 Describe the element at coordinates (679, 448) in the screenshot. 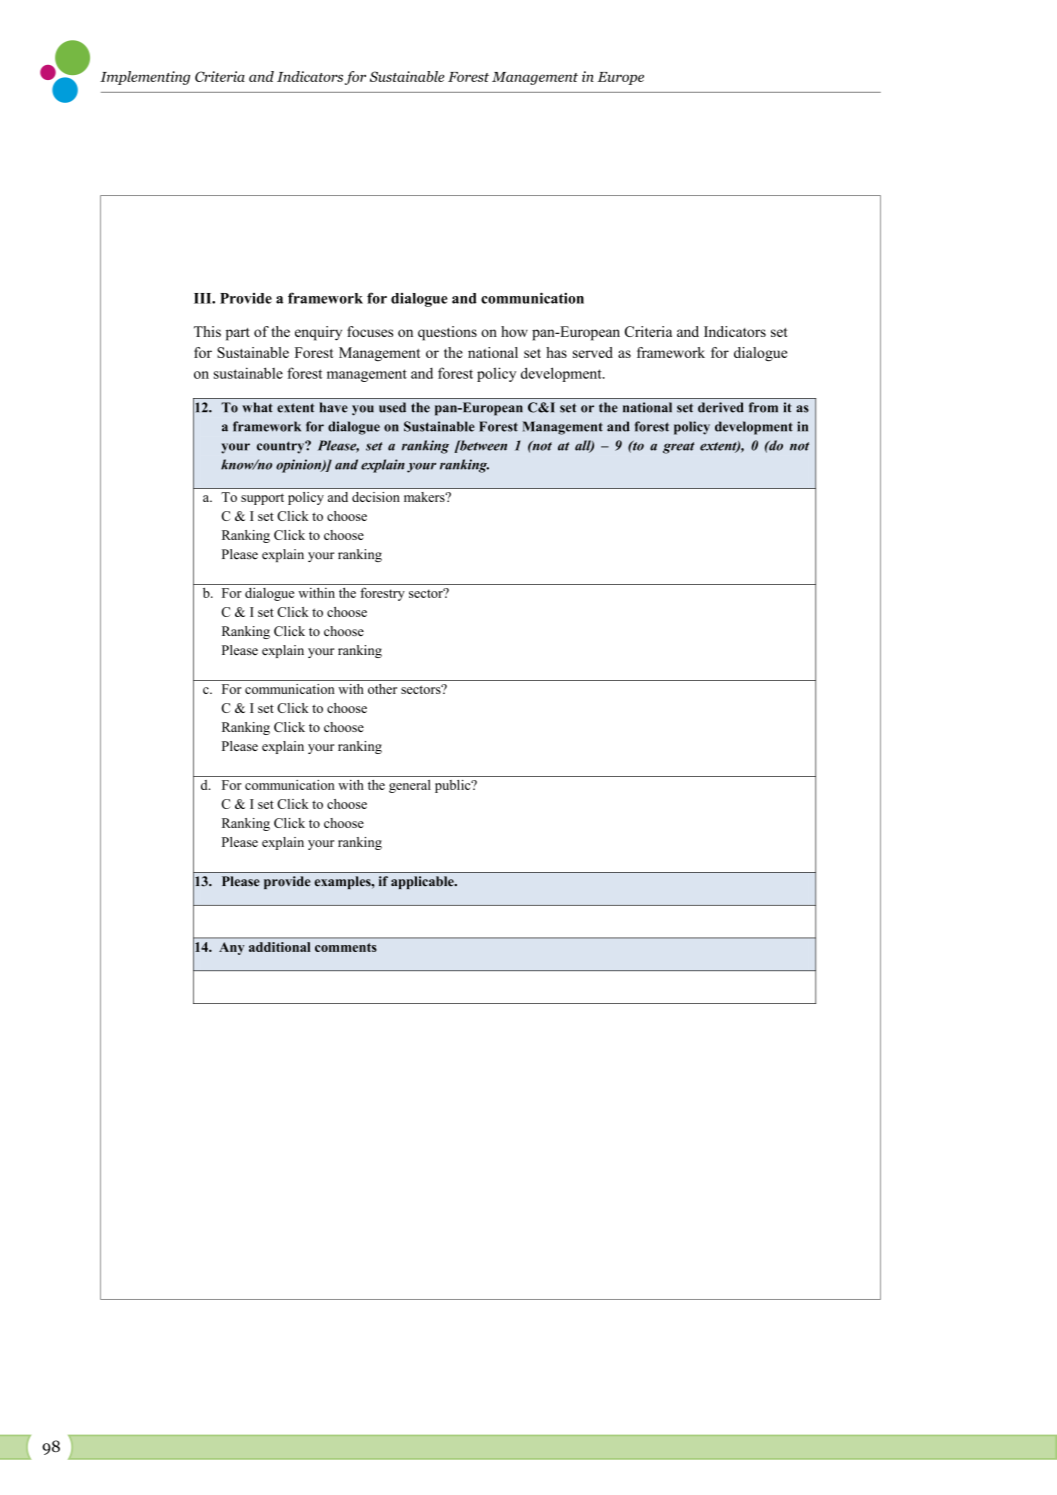

I see `great` at that location.
